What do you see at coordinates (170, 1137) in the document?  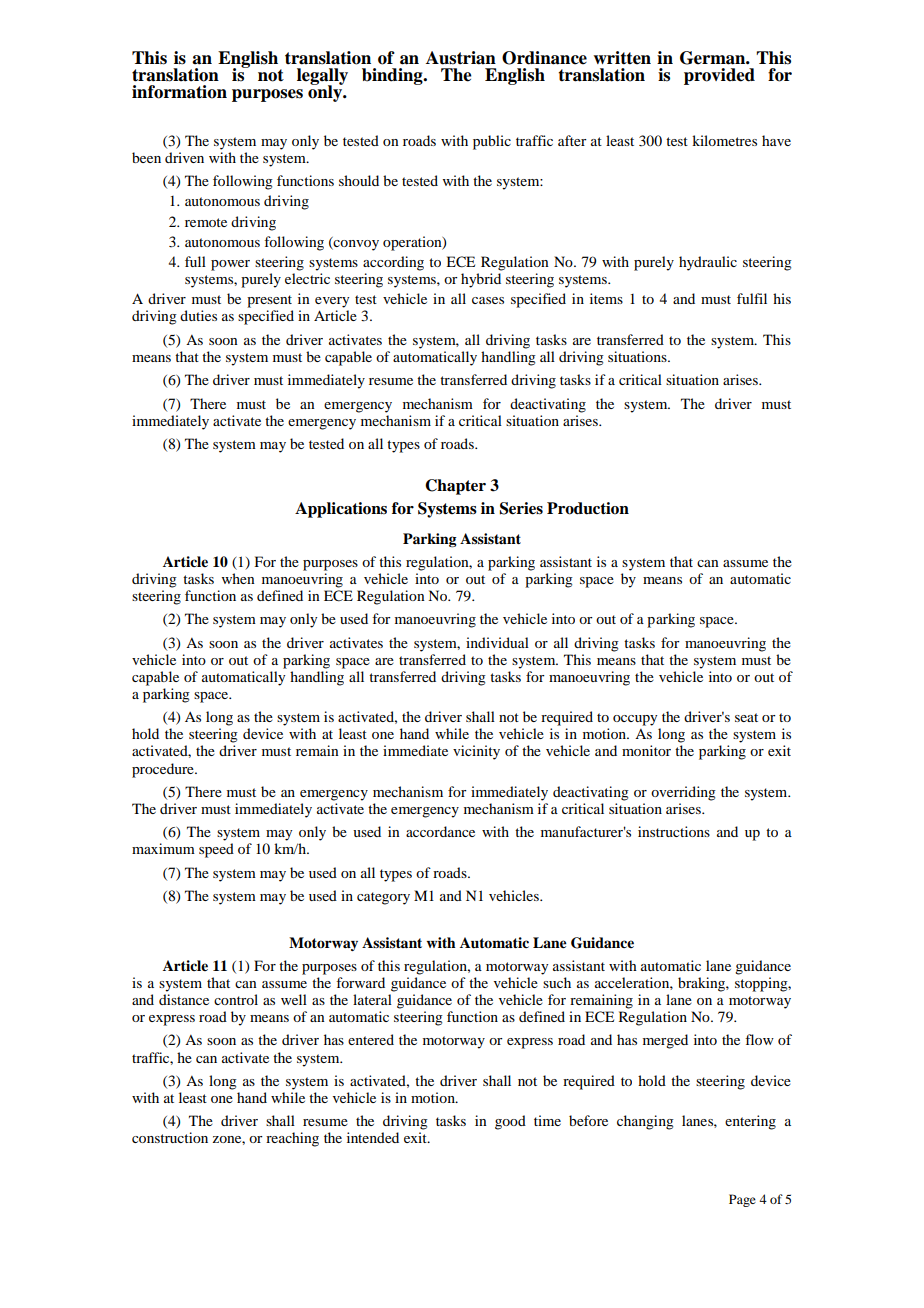 I see `construction` at bounding box center [170, 1137].
